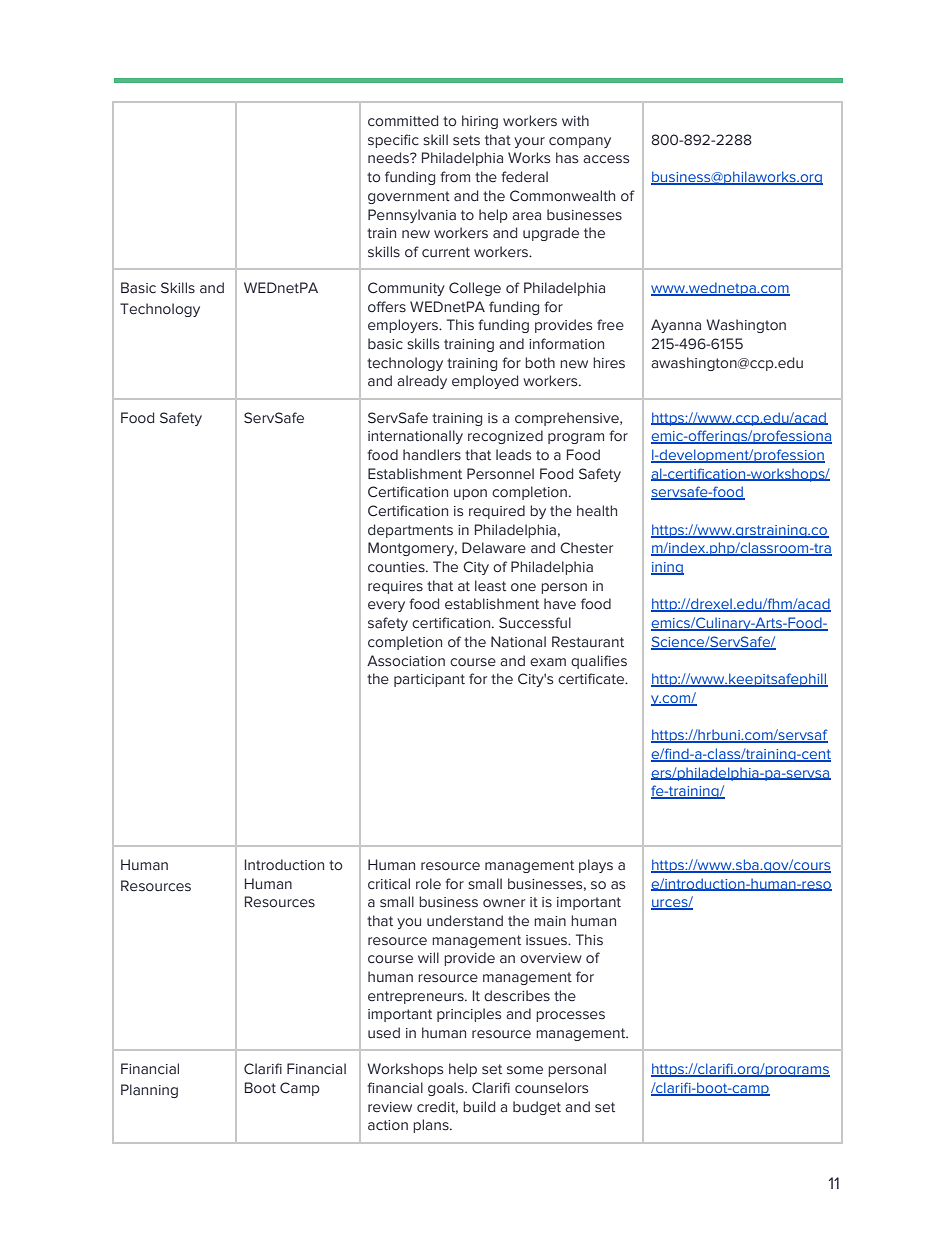  Describe the element at coordinates (389, 158) in the page. I see `needs` at that location.
